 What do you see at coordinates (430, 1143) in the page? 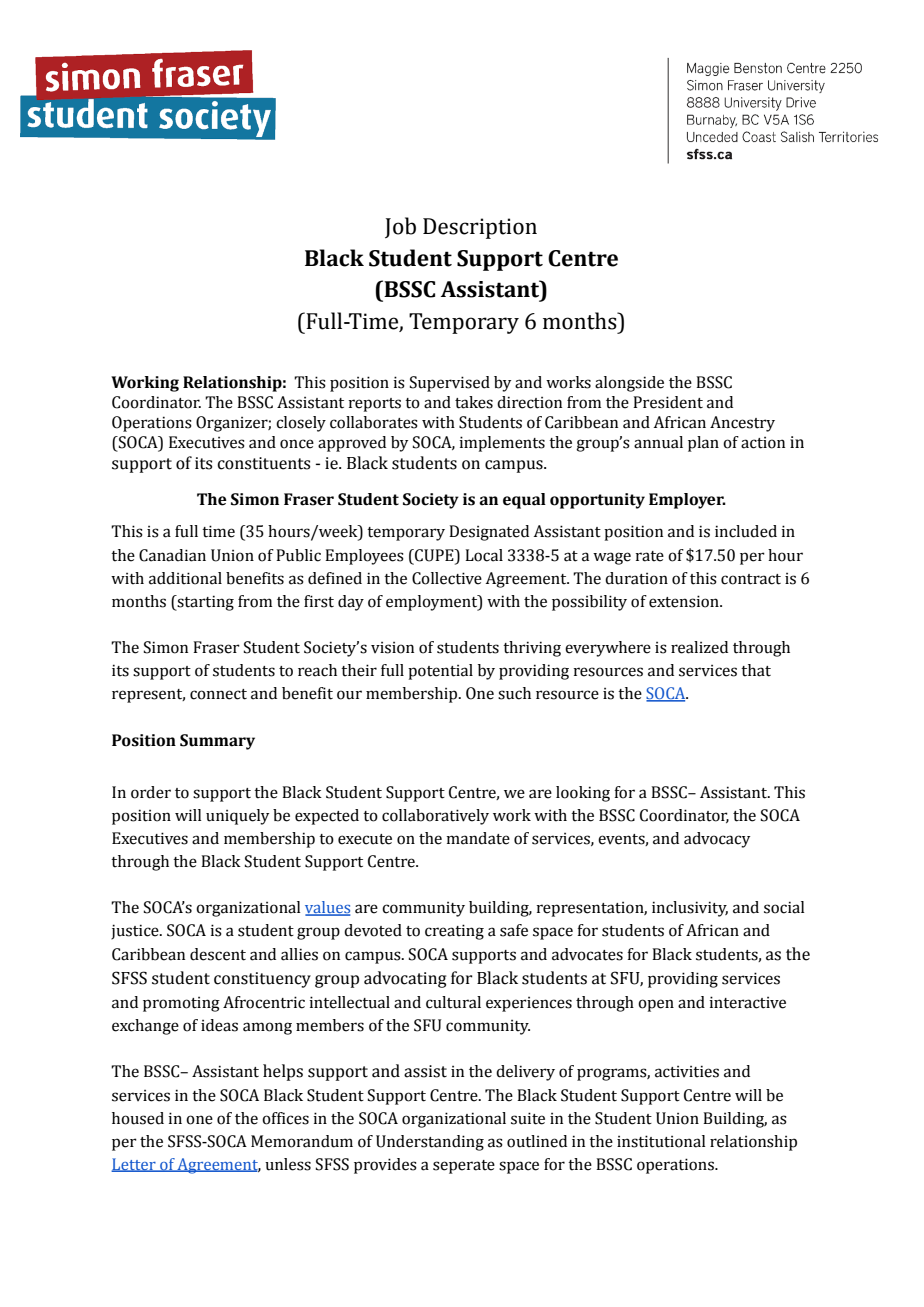
I see `Understanding` at bounding box center [430, 1143].
